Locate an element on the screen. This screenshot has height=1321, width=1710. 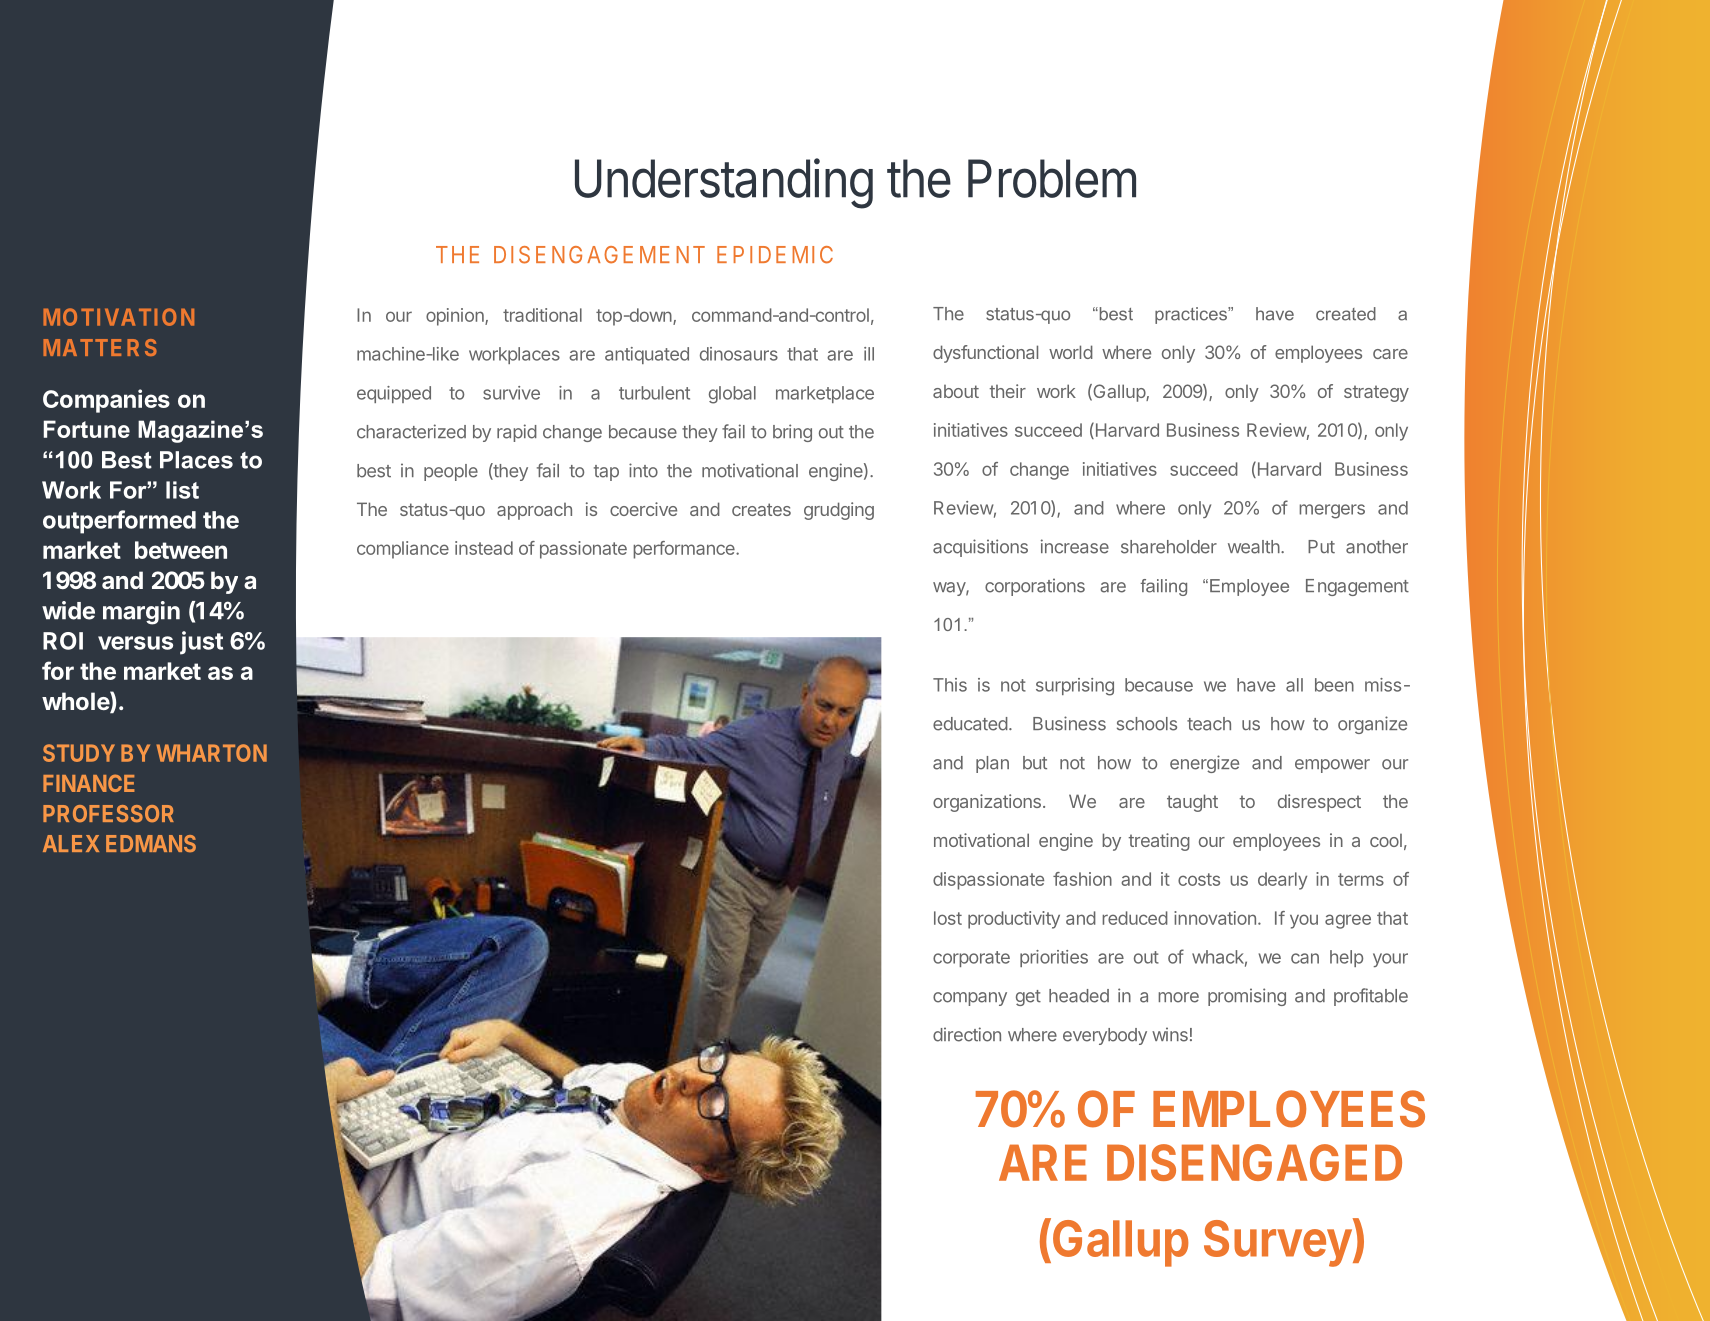
DISENGAGED is located at coordinates (1254, 1162).
